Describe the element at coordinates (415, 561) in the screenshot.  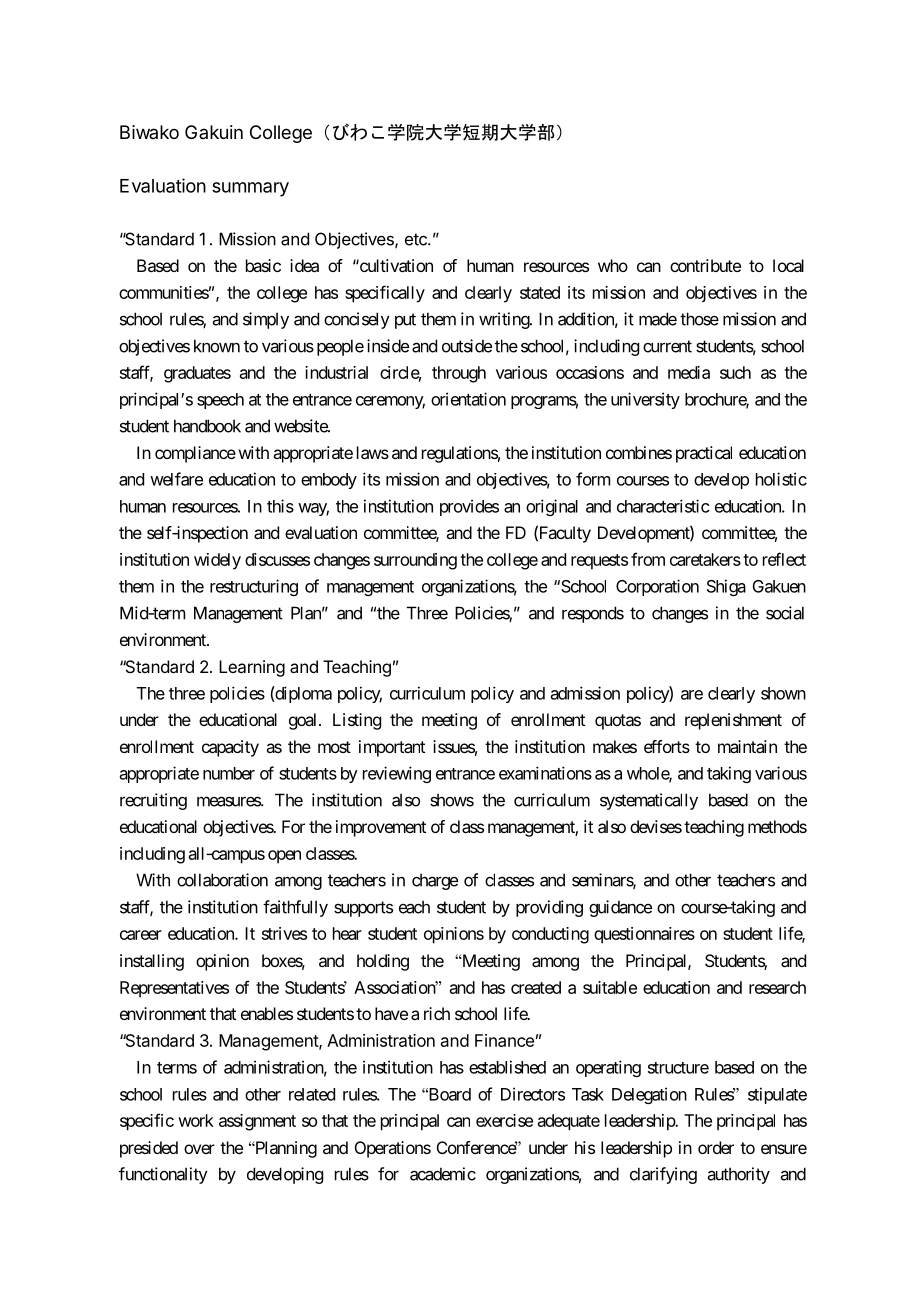
I see `surrounding` at that location.
